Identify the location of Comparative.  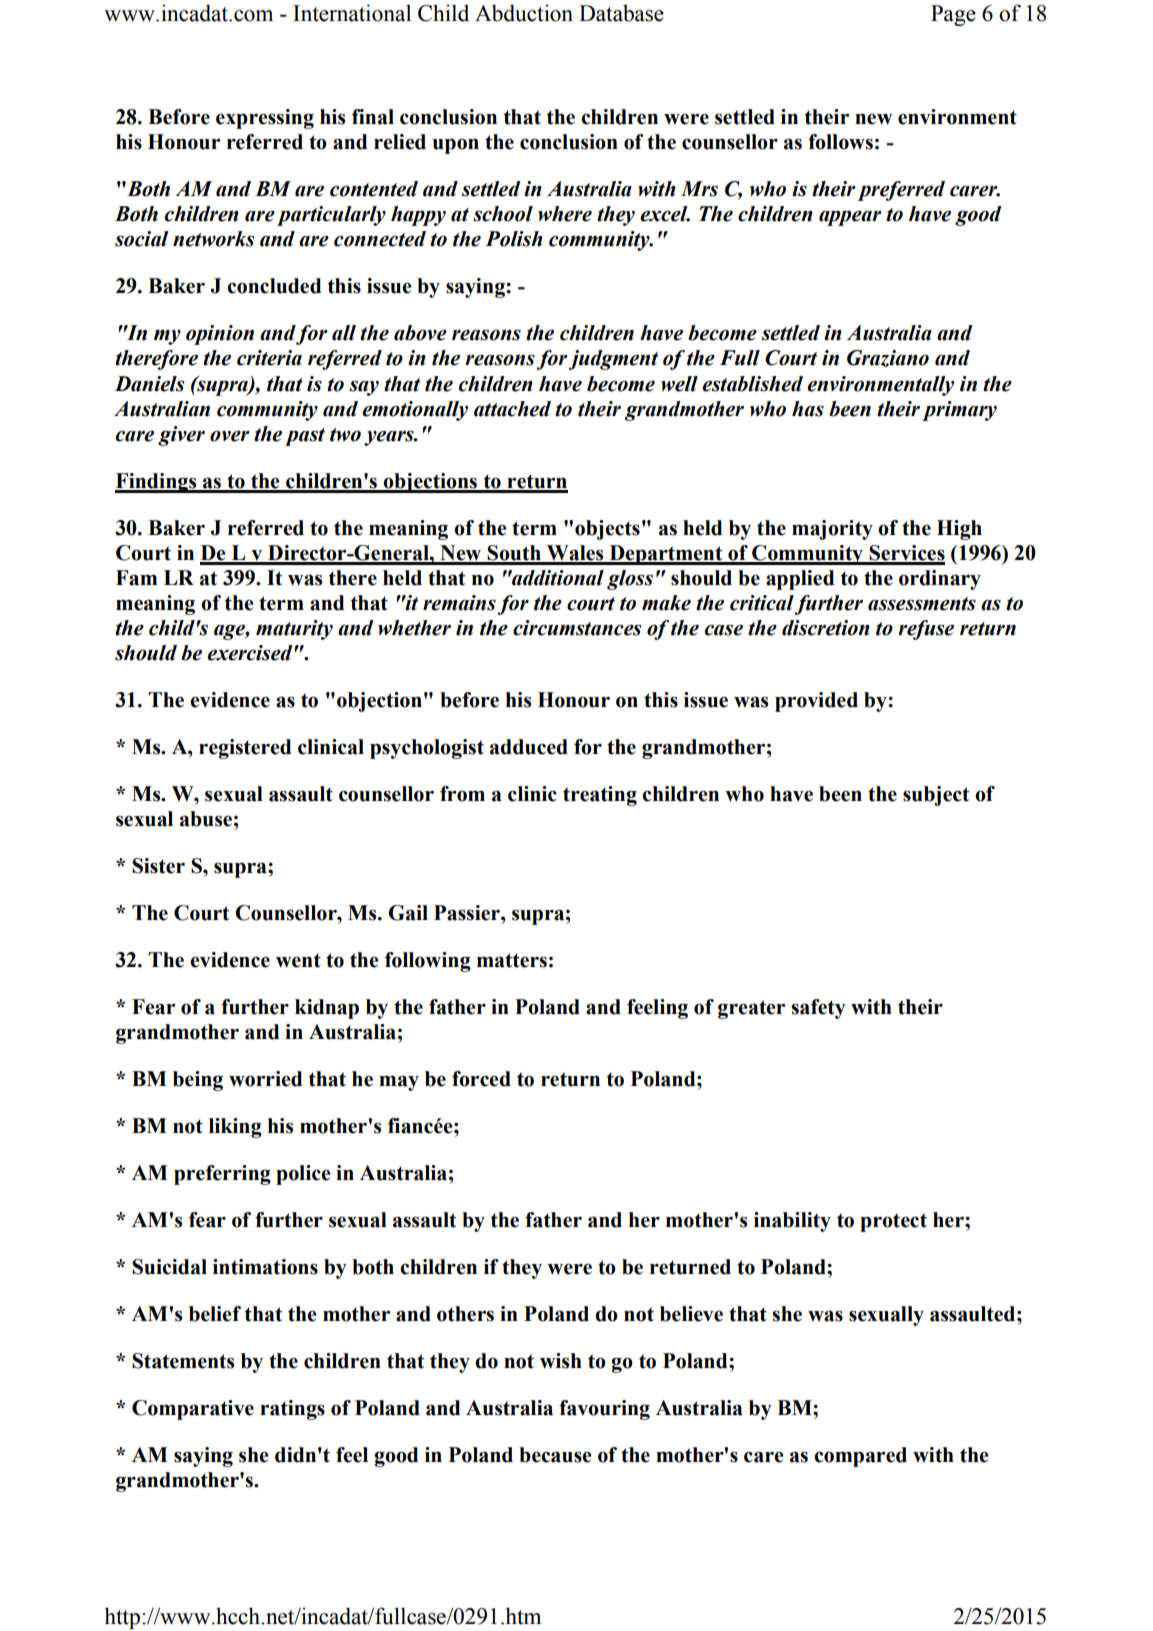
(193, 1410).
